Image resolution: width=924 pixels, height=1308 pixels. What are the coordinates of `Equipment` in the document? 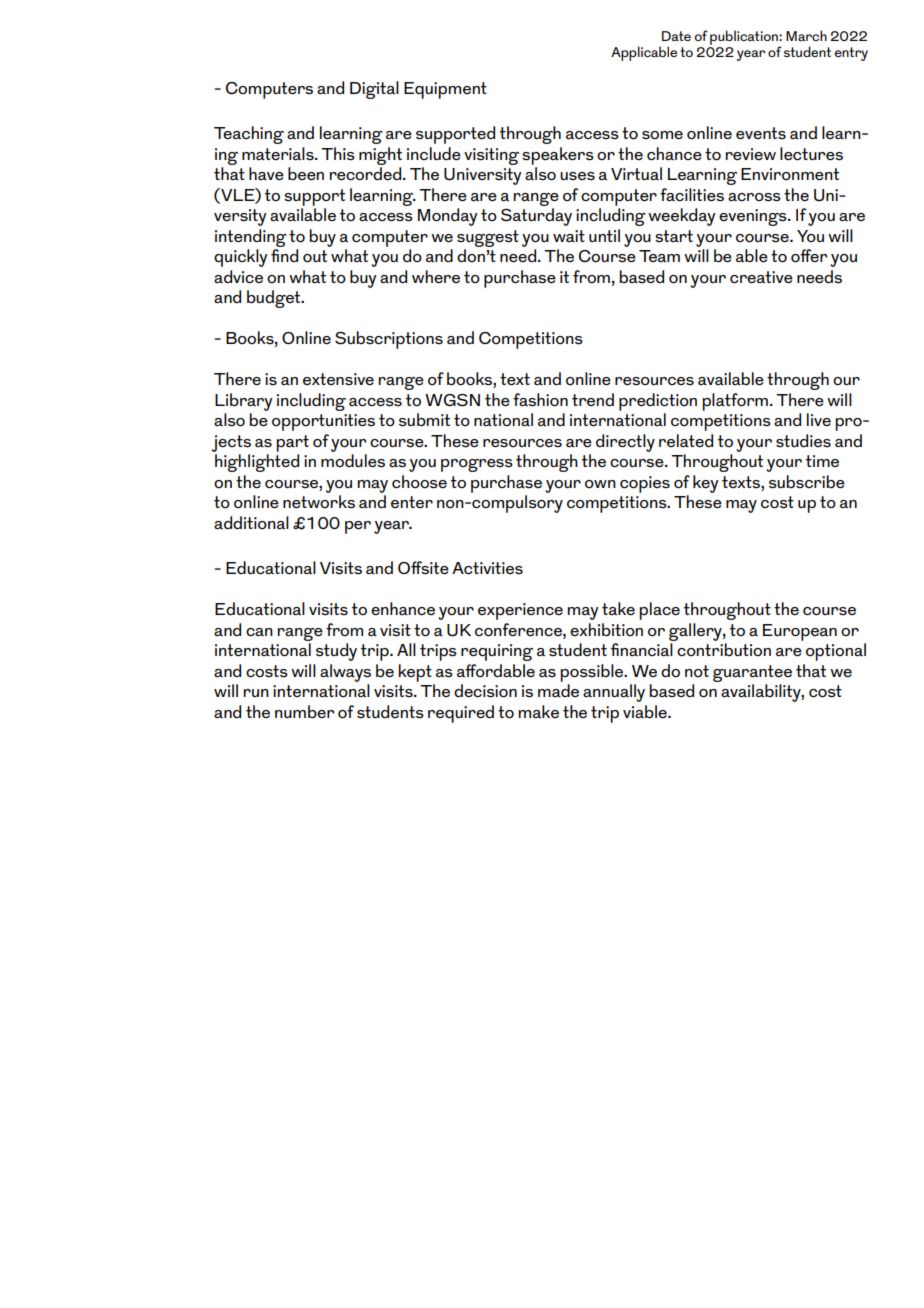 It's located at (445, 90).
